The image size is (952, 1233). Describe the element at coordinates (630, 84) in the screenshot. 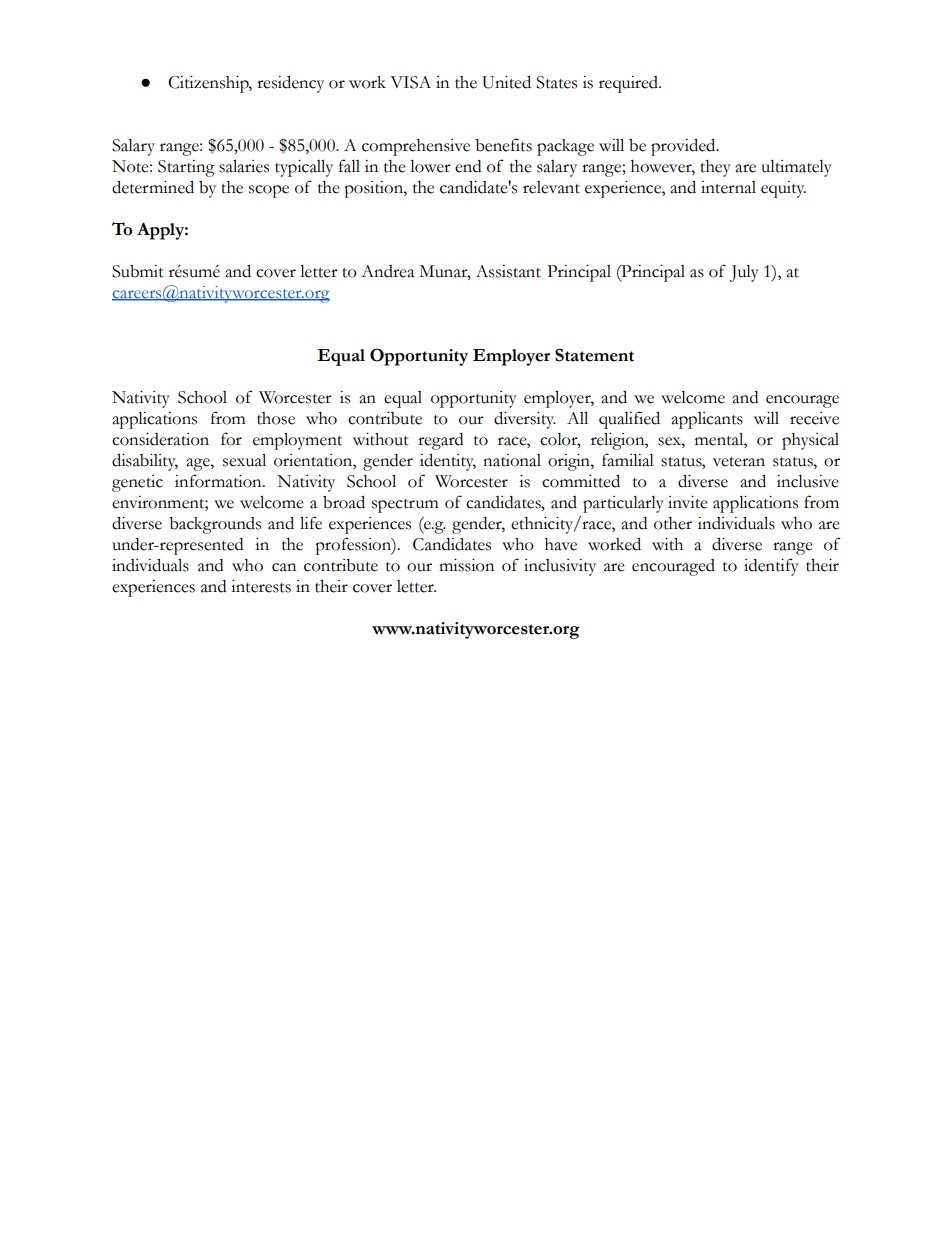

I see `required` at that location.
